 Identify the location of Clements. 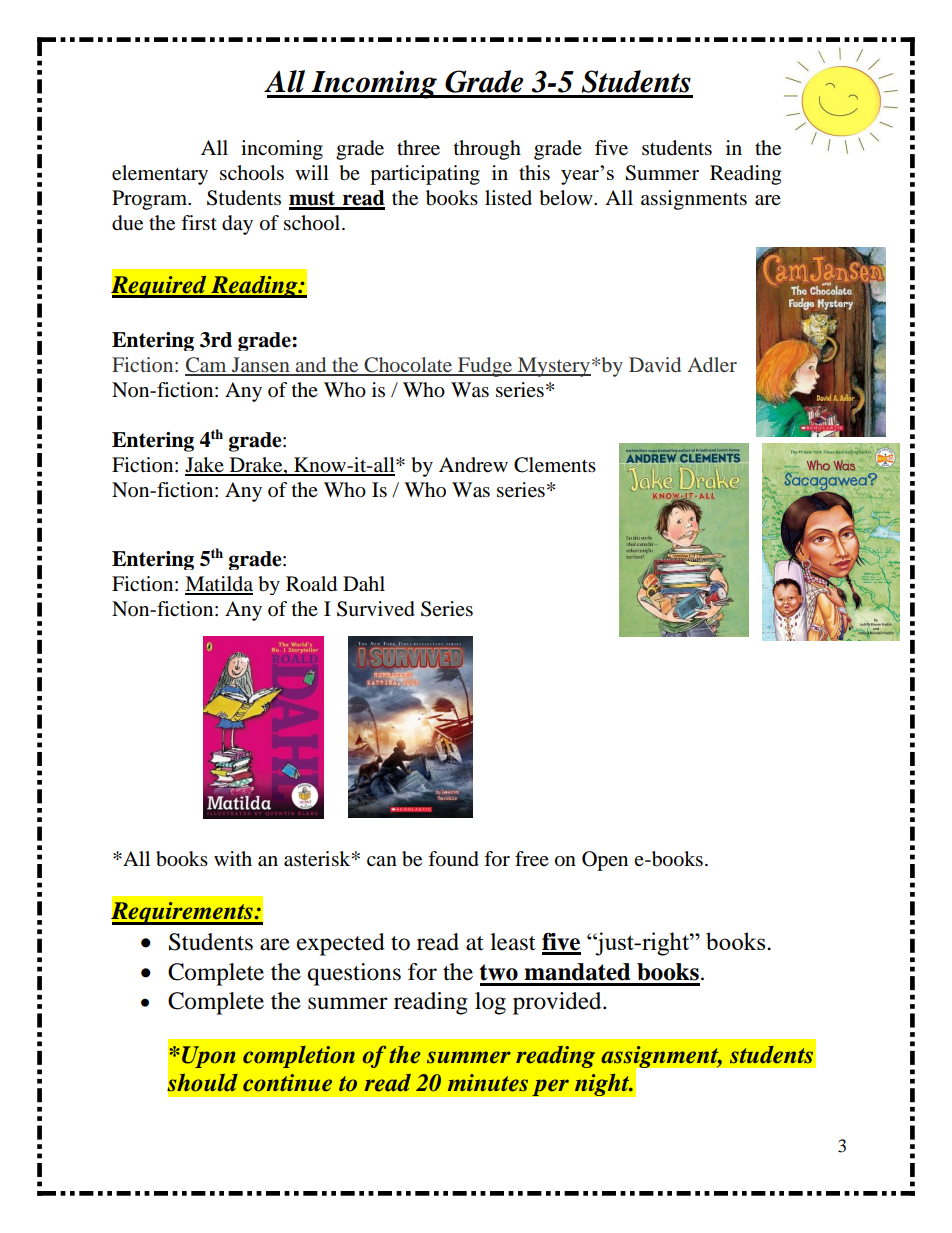
(555, 465).
